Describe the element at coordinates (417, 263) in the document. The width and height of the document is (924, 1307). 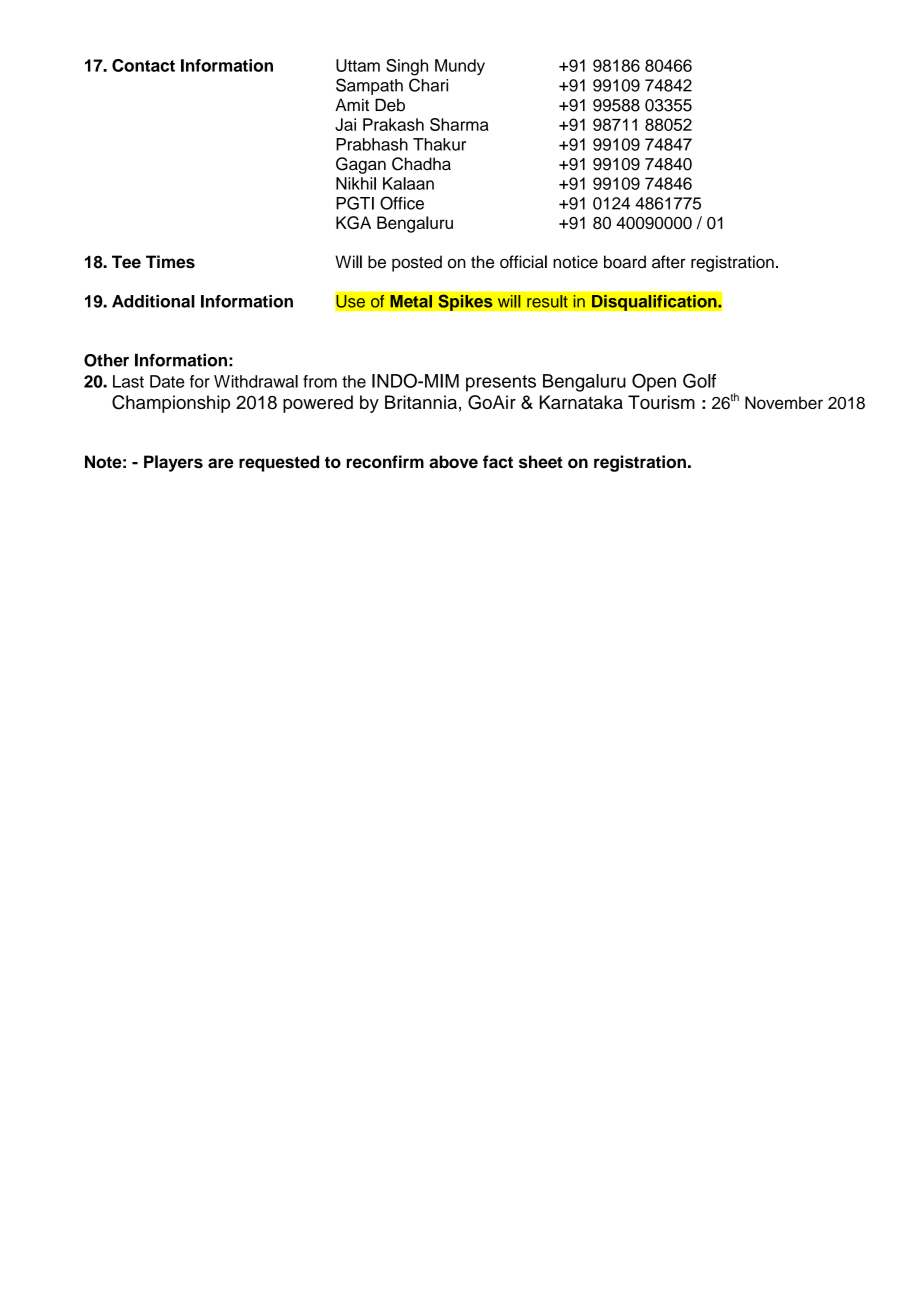
I see `posted` at that location.
